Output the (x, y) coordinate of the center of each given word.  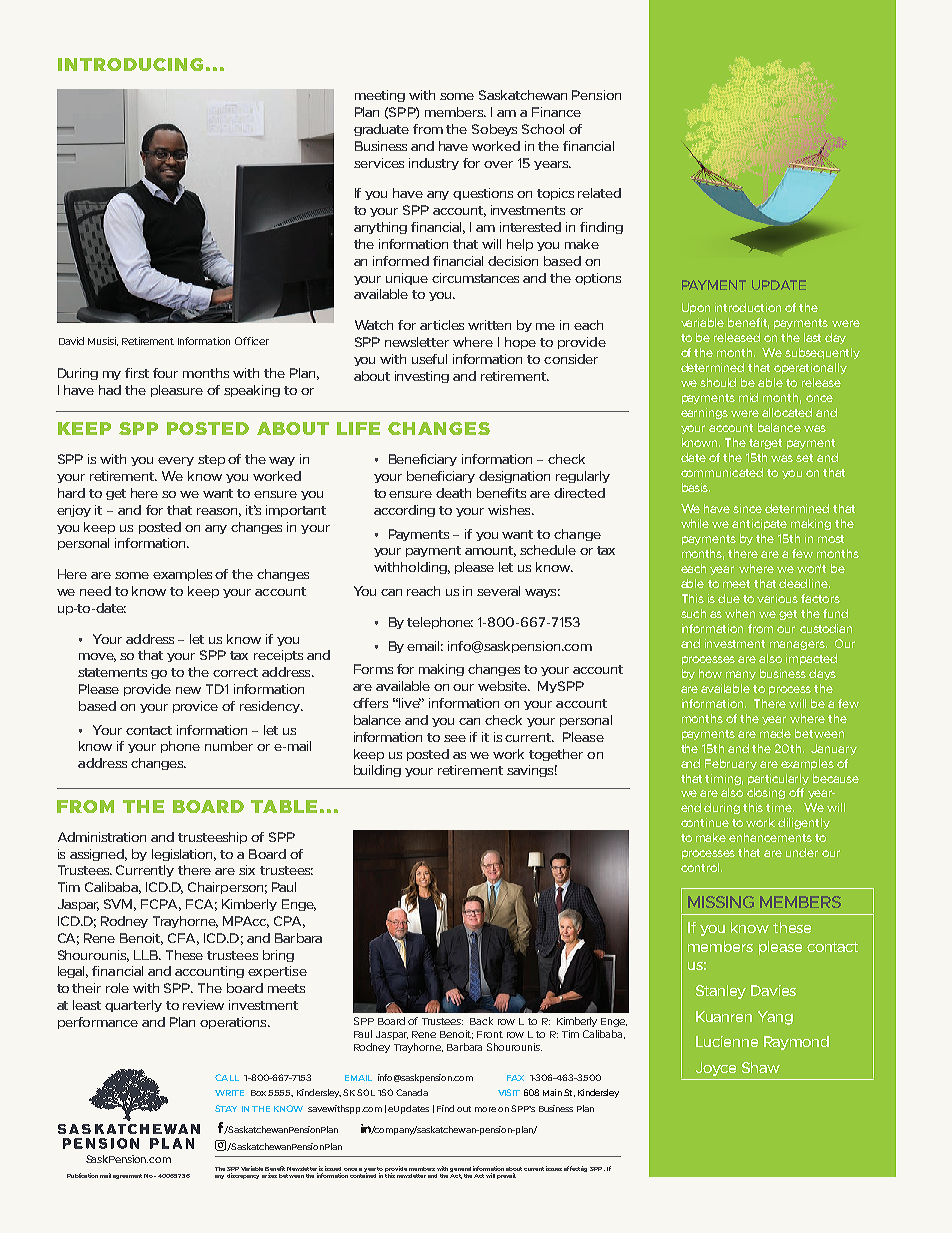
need (95, 591)
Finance (556, 112)
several (498, 591)
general (460, 1169)
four (165, 373)
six (247, 870)
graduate (381, 130)
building (377, 771)
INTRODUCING (130, 64)
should (718, 382)
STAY (226, 1108)
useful (429, 359)
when (740, 613)
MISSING (721, 902)
